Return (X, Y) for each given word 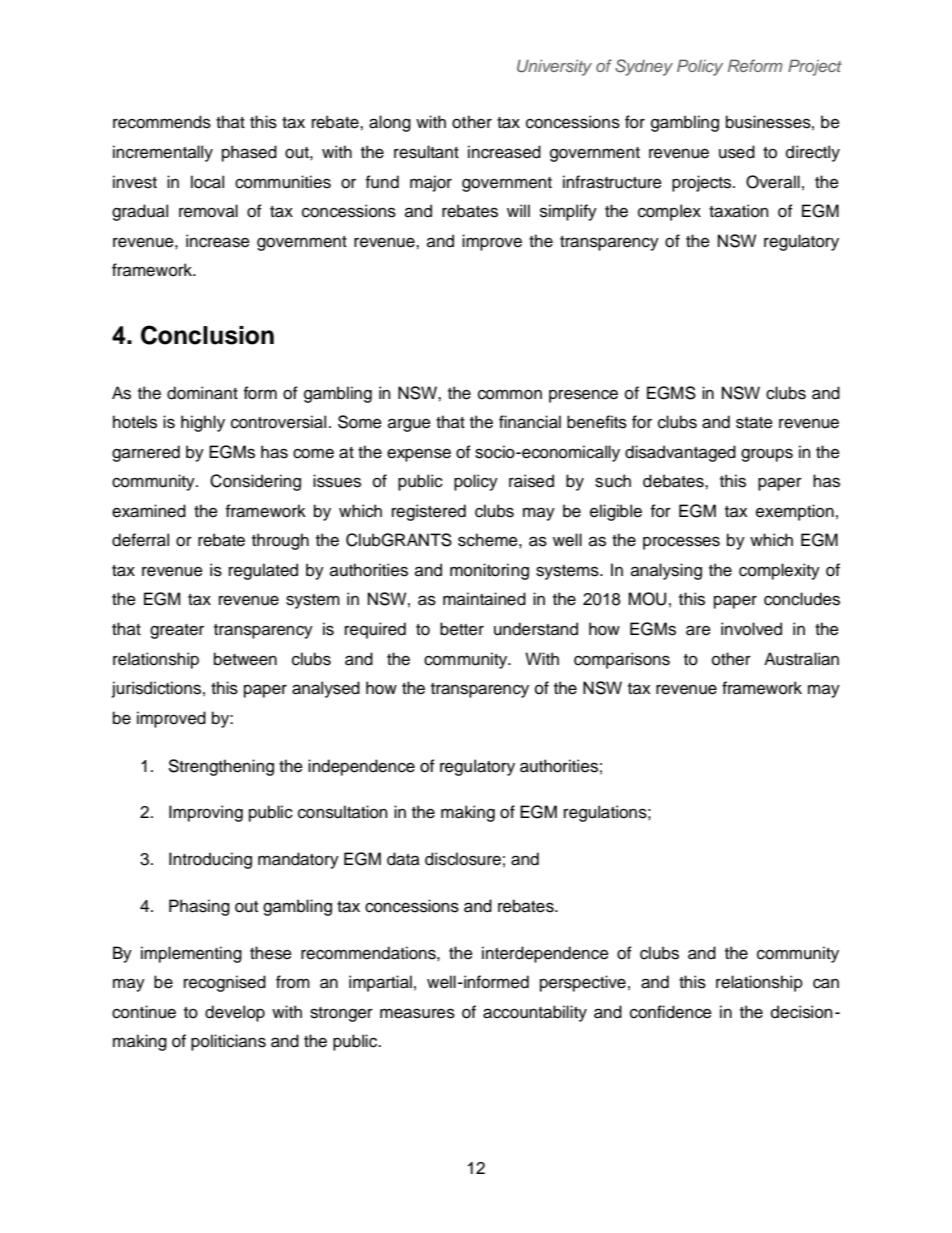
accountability (535, 1013)
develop (235, 1013)
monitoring (489, 571)
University (554, 67)
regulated (263, 571)
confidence (671, 1012)
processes (681, 543)
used (737, 152)
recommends (162, 122)
